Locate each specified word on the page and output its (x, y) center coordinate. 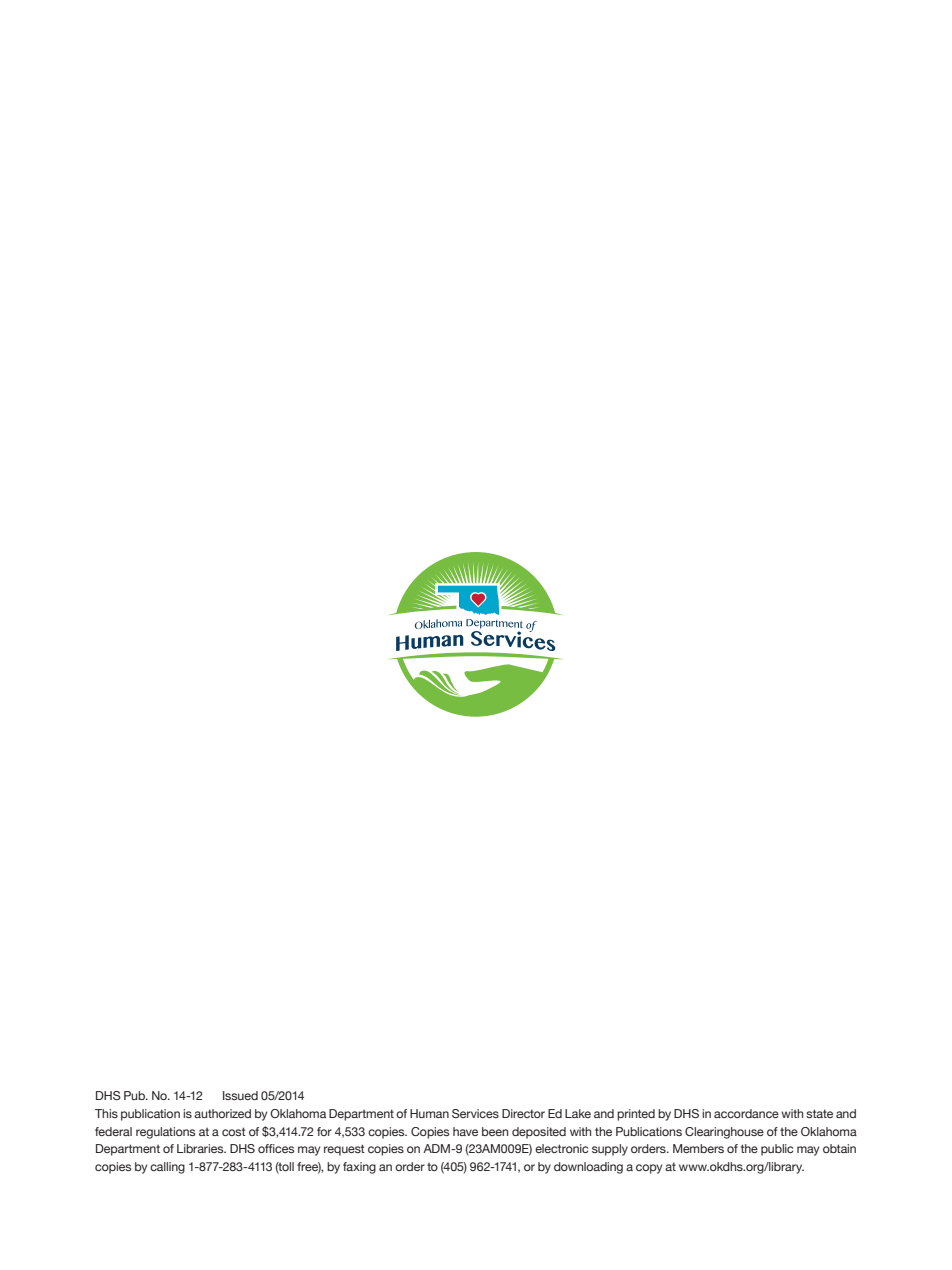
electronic (561, 1148)
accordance (746, 1113)
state (819, 1113)
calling (167, 1168)
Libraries (201, 1148)
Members (698, 1148)
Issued (240, 1095)
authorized (222, 1113)
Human (429, 1113)
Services (475, 1113)
